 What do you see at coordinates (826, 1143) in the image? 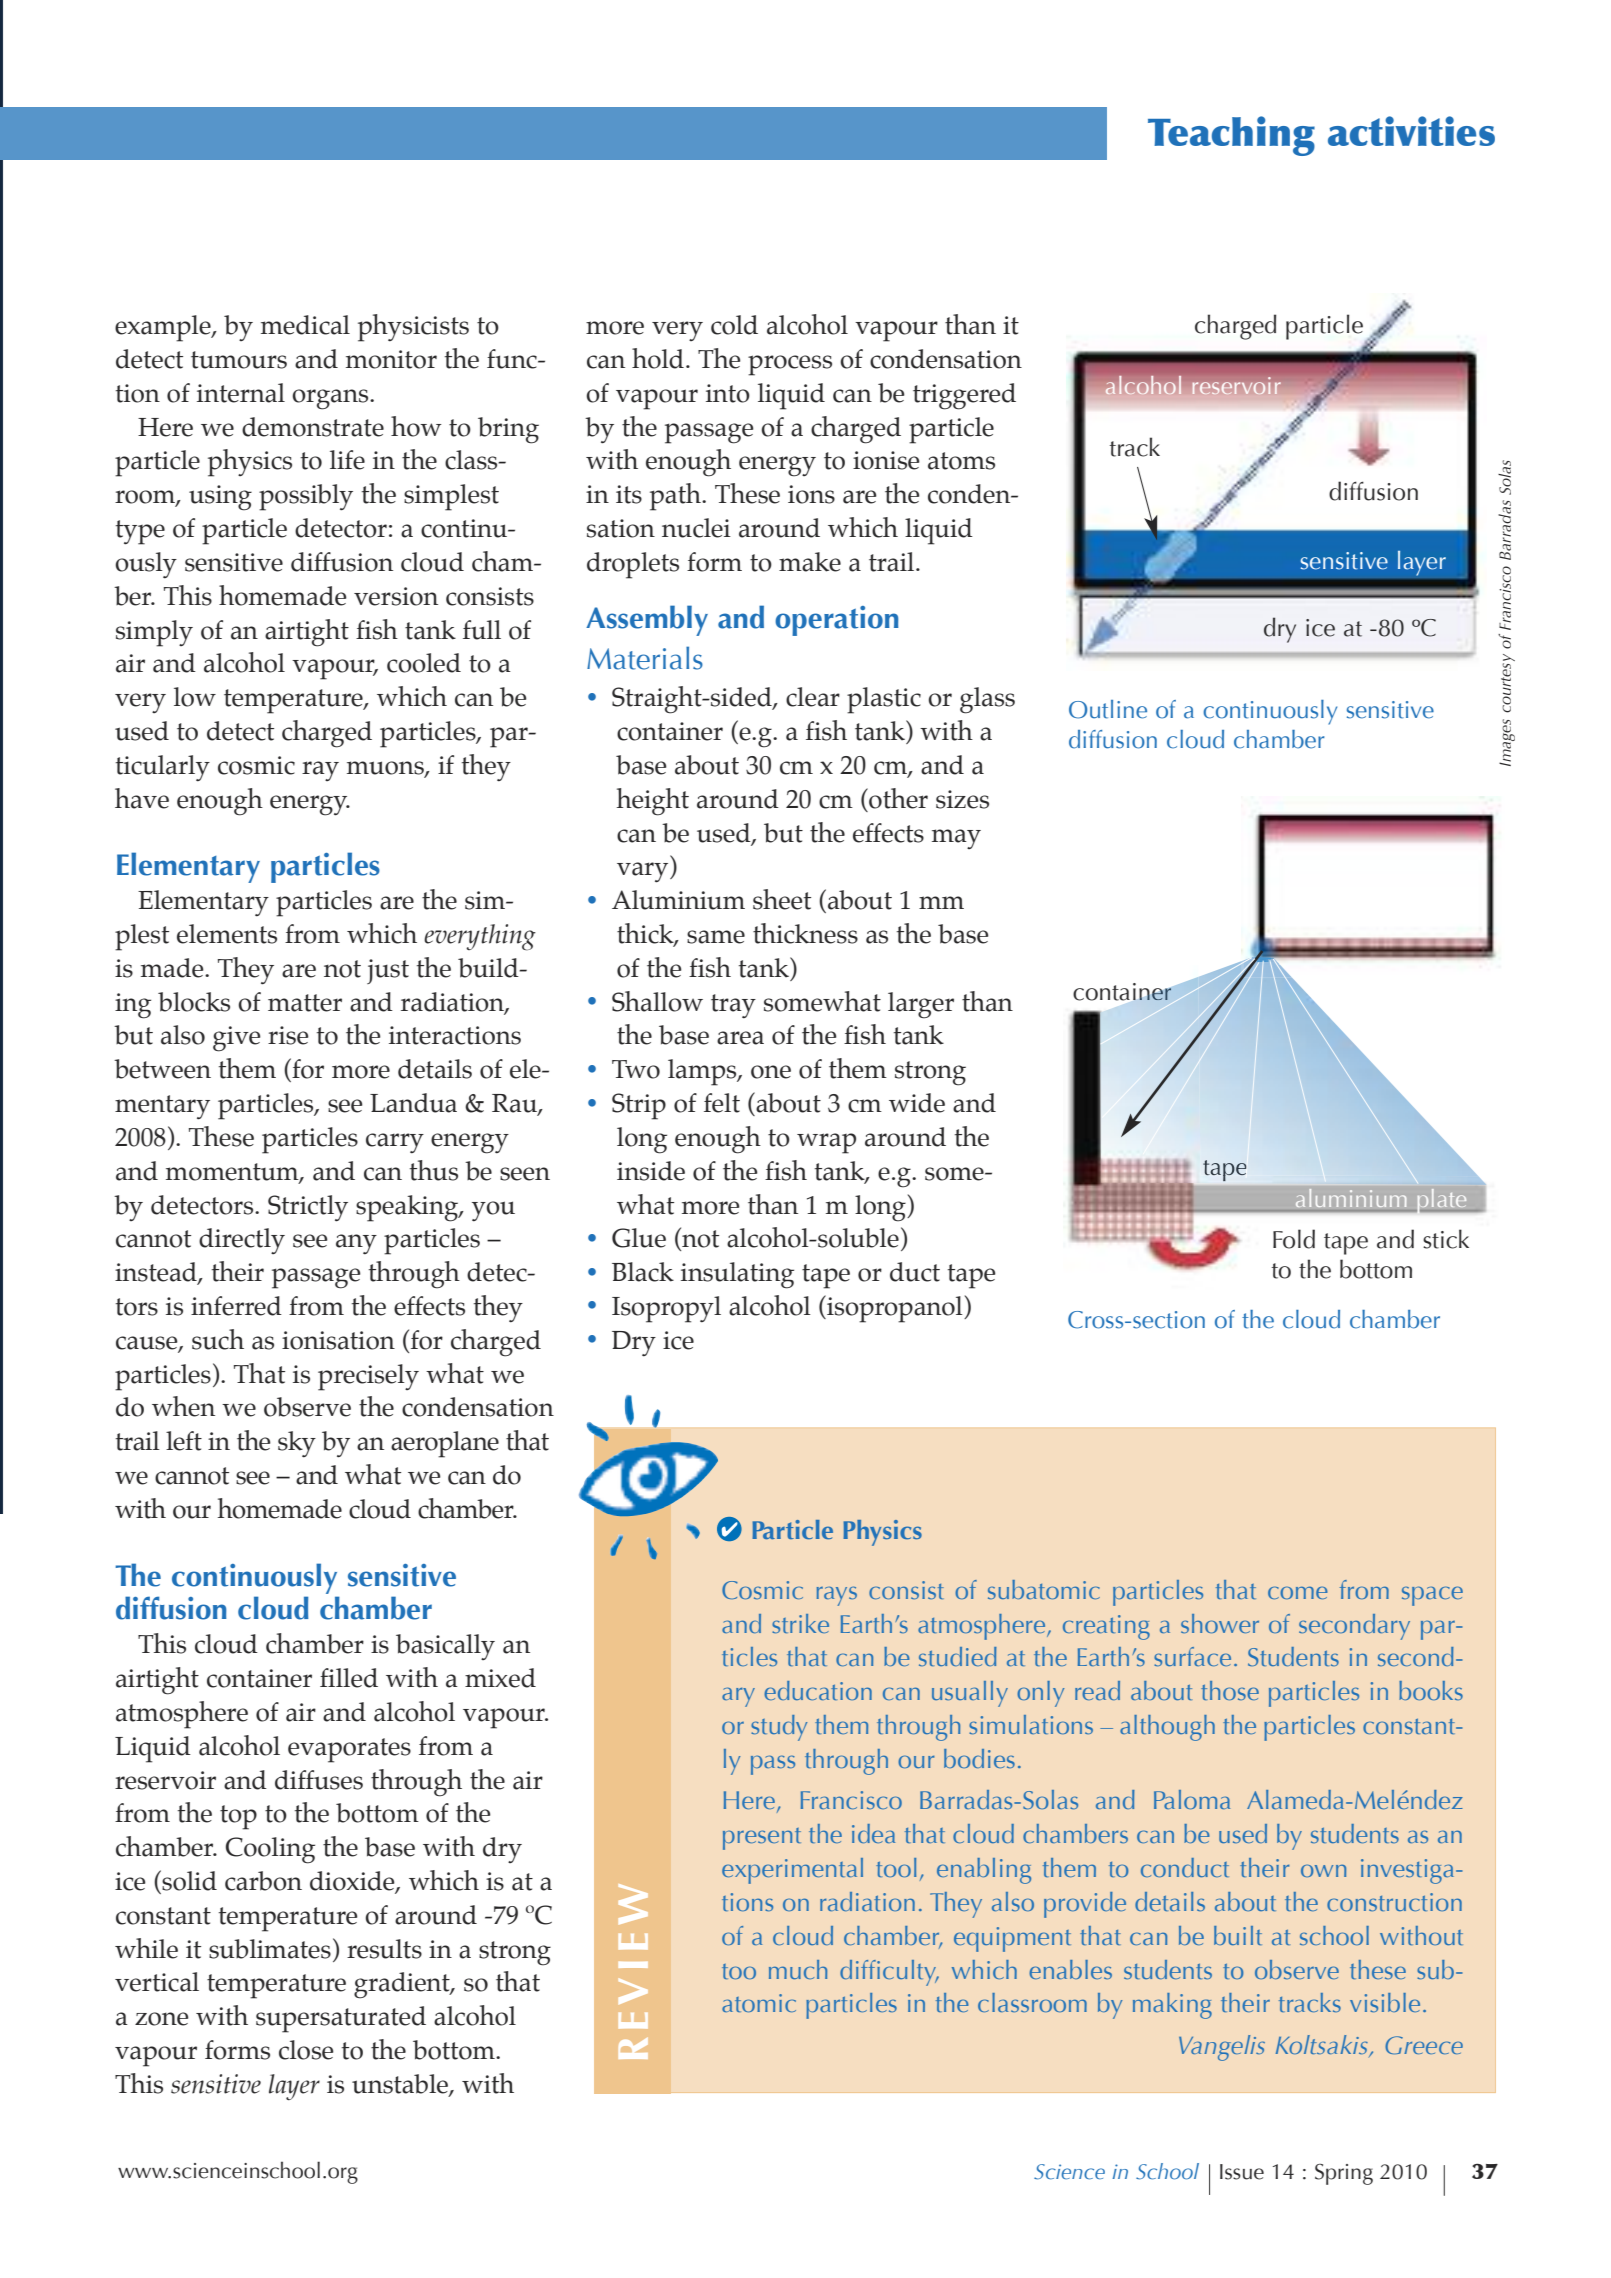
I see `wrap` at bounding box center [826, 1143].
